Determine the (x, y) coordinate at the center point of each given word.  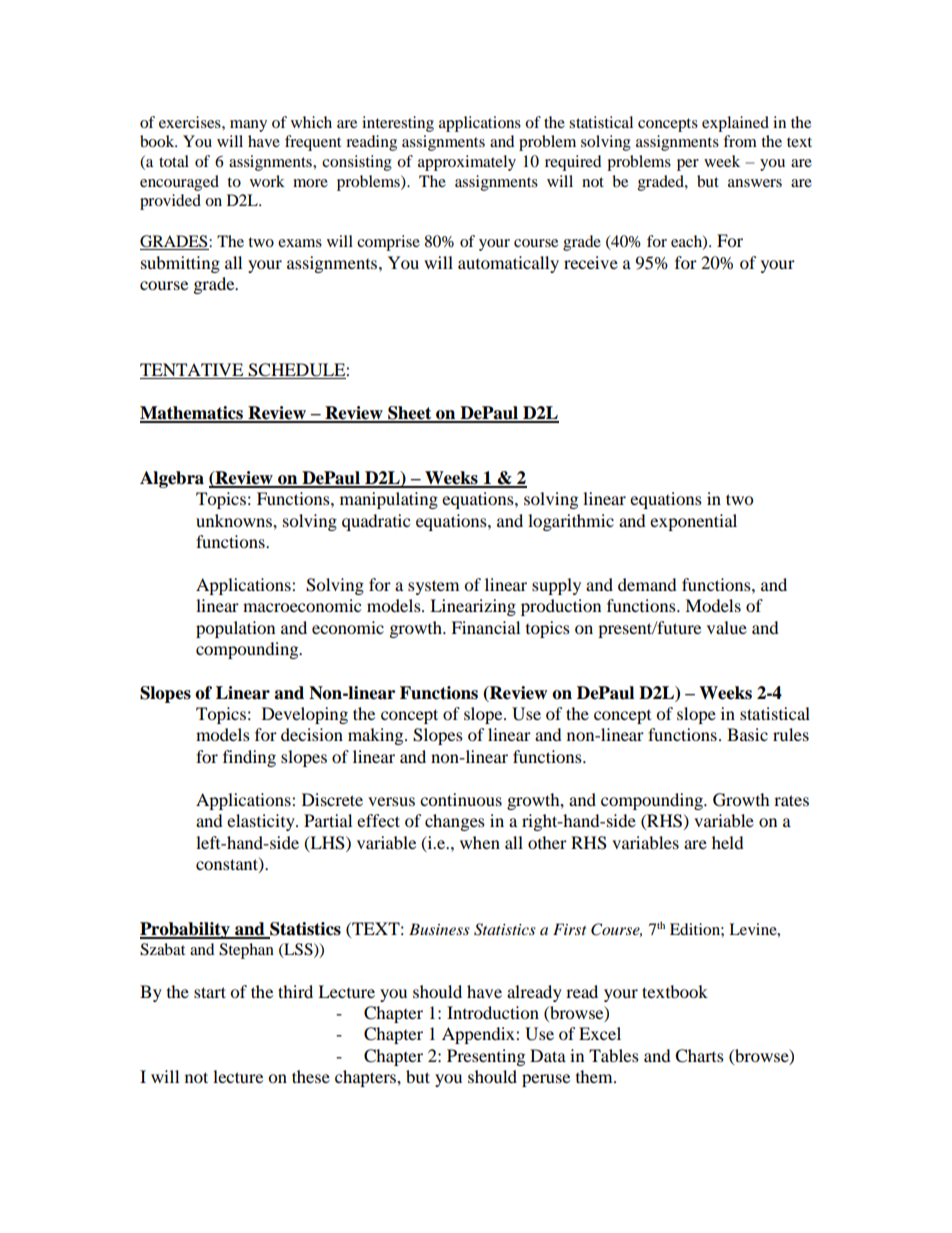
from (740, 141)
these (311, 1076)
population (235, 629)
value (727, 627)
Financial (485, 627)
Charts (699, 1056)
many (248, 126)
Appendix (479, 1035)
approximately (467, 163)
